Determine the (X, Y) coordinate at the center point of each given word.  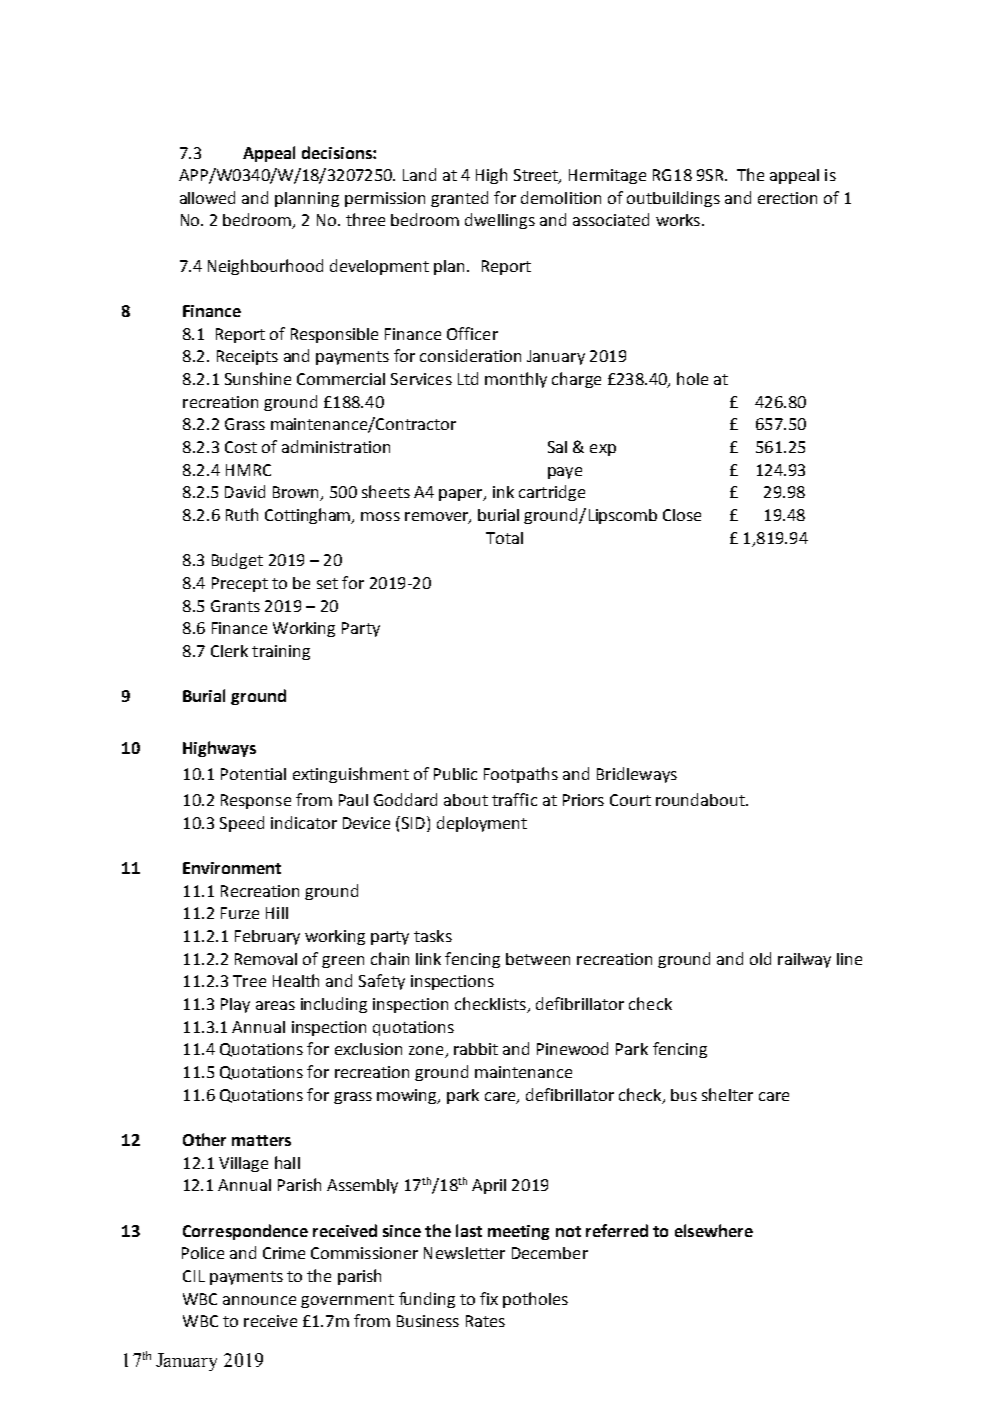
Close (682, 515)
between (538, 959)
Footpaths (521, 775)
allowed (207, 197)
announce (259, 1300)
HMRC (248, 470)
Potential (253, 774)
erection (787, 198)
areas (275, 1005)
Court (630, 800)
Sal (557, 447)
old (760, 958)
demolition (561, 197)
